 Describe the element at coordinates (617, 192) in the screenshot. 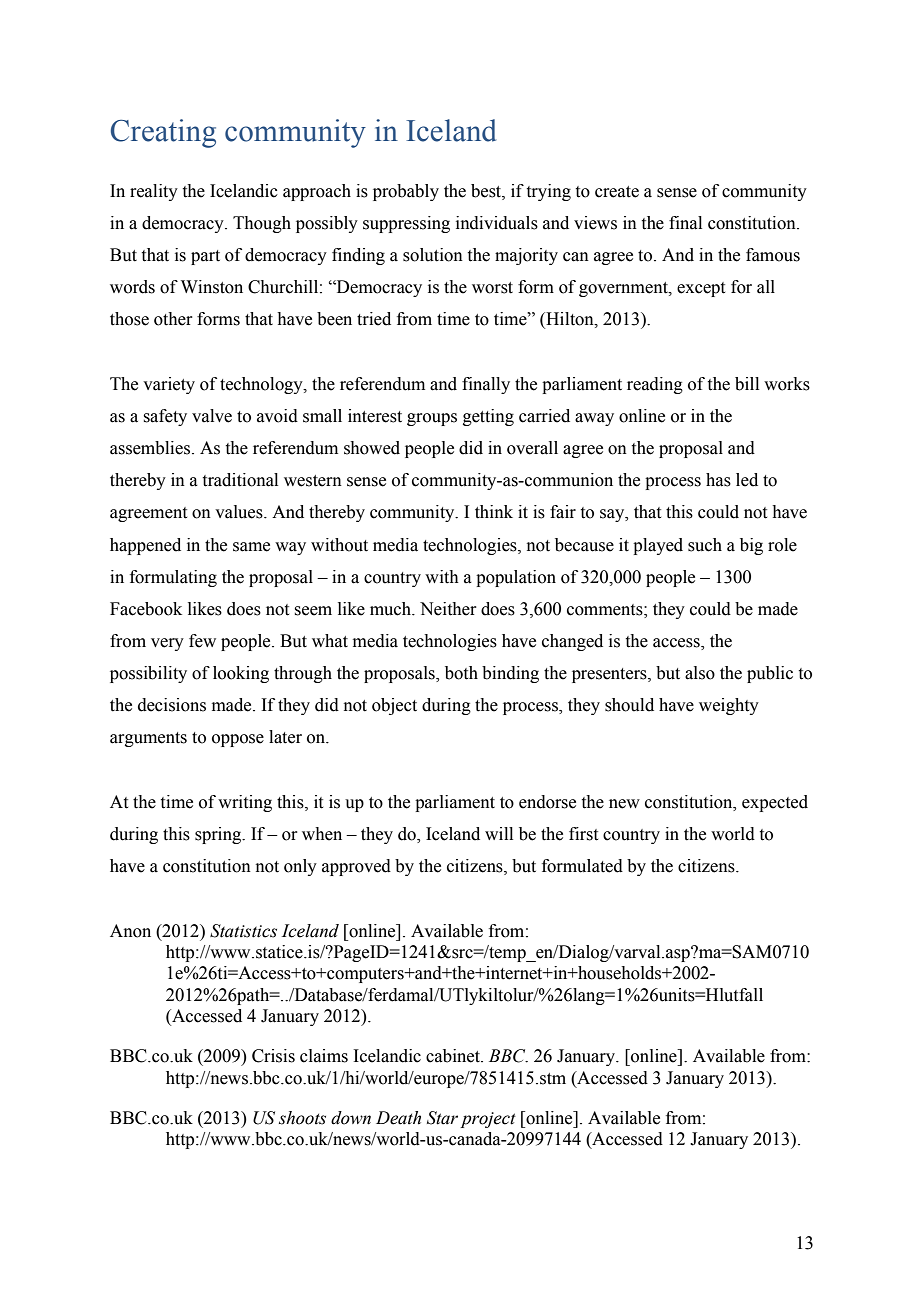

I see `create` at that location.
